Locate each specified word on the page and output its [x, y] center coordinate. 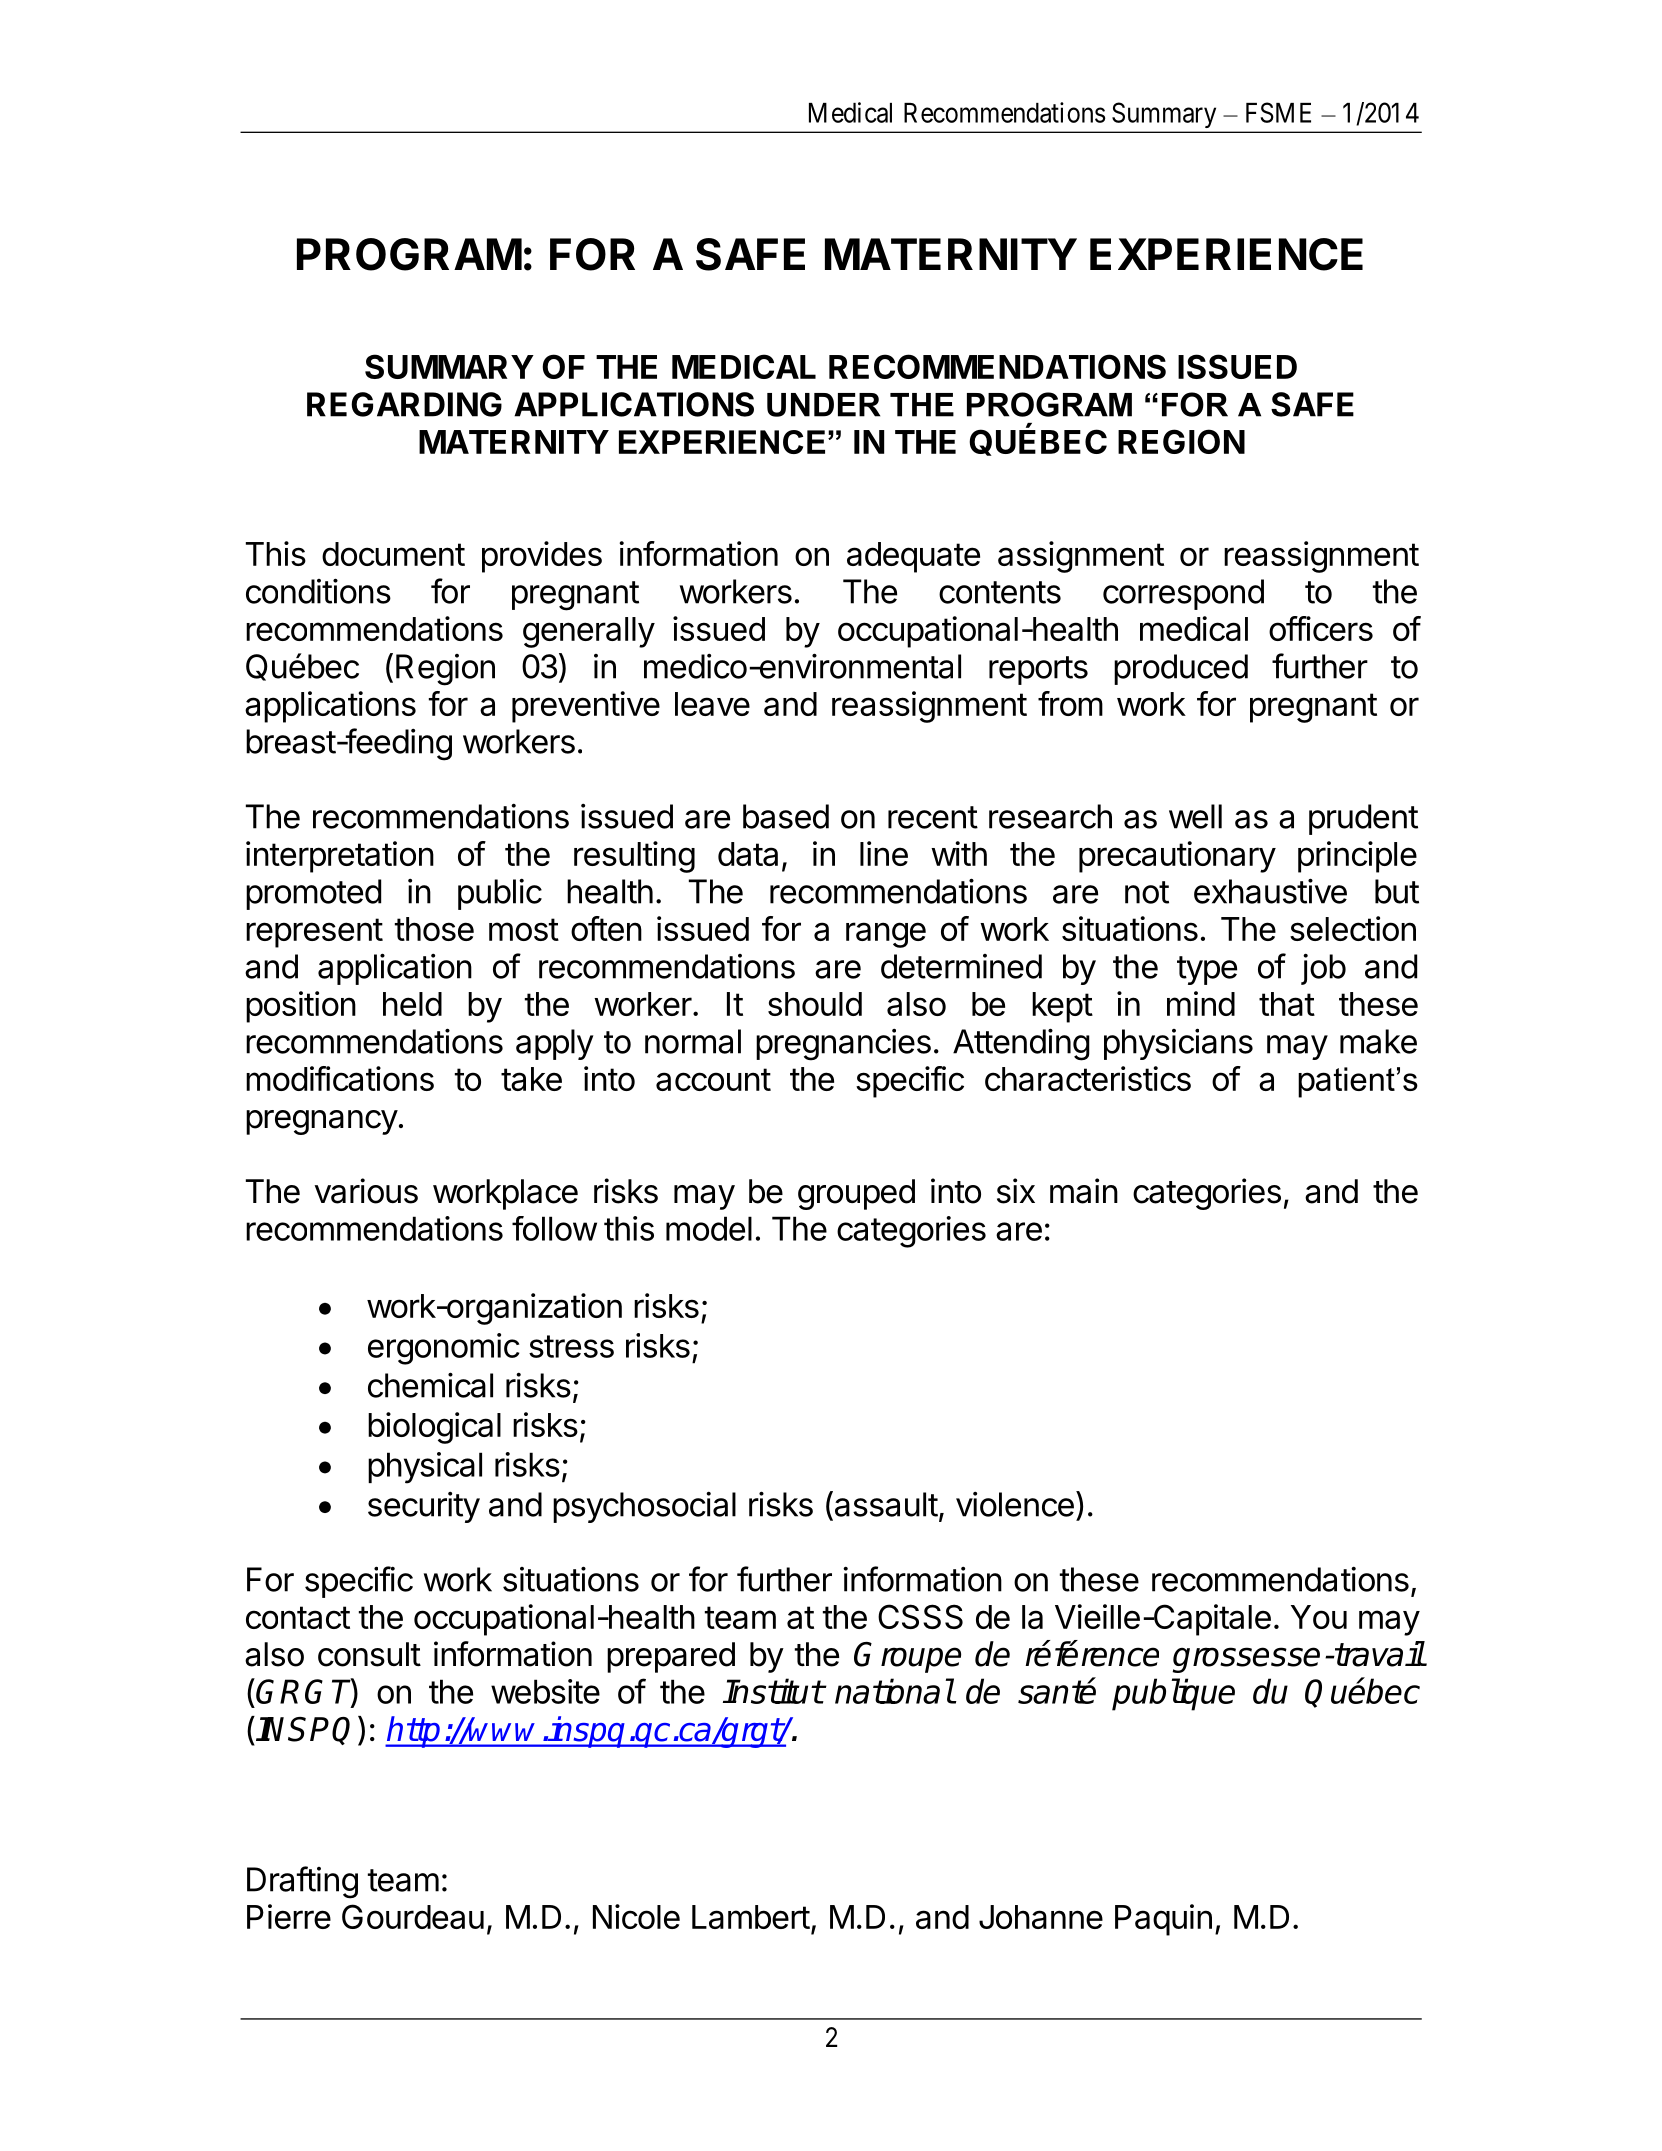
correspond [1183, 594]
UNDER [823, 405]
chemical [430, 1385]
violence [1015, 1504]
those [434, 929]
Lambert [751, 1917]
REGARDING [404, 404]
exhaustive [1270, 891]
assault [885, 1504]
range [886, 935]
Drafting [302, 1882]
